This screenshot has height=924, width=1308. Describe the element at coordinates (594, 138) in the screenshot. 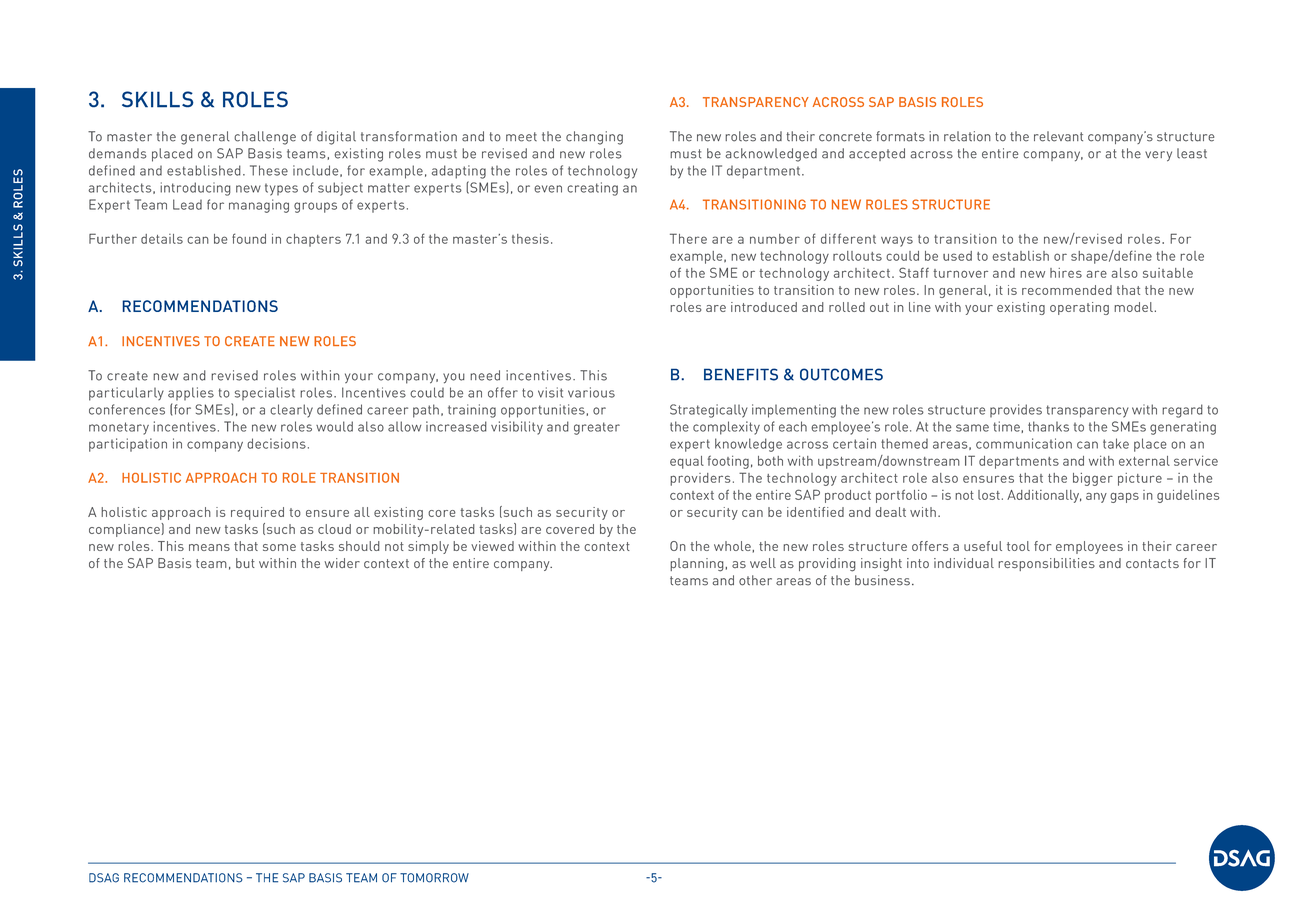

I see `changing` at that location.
